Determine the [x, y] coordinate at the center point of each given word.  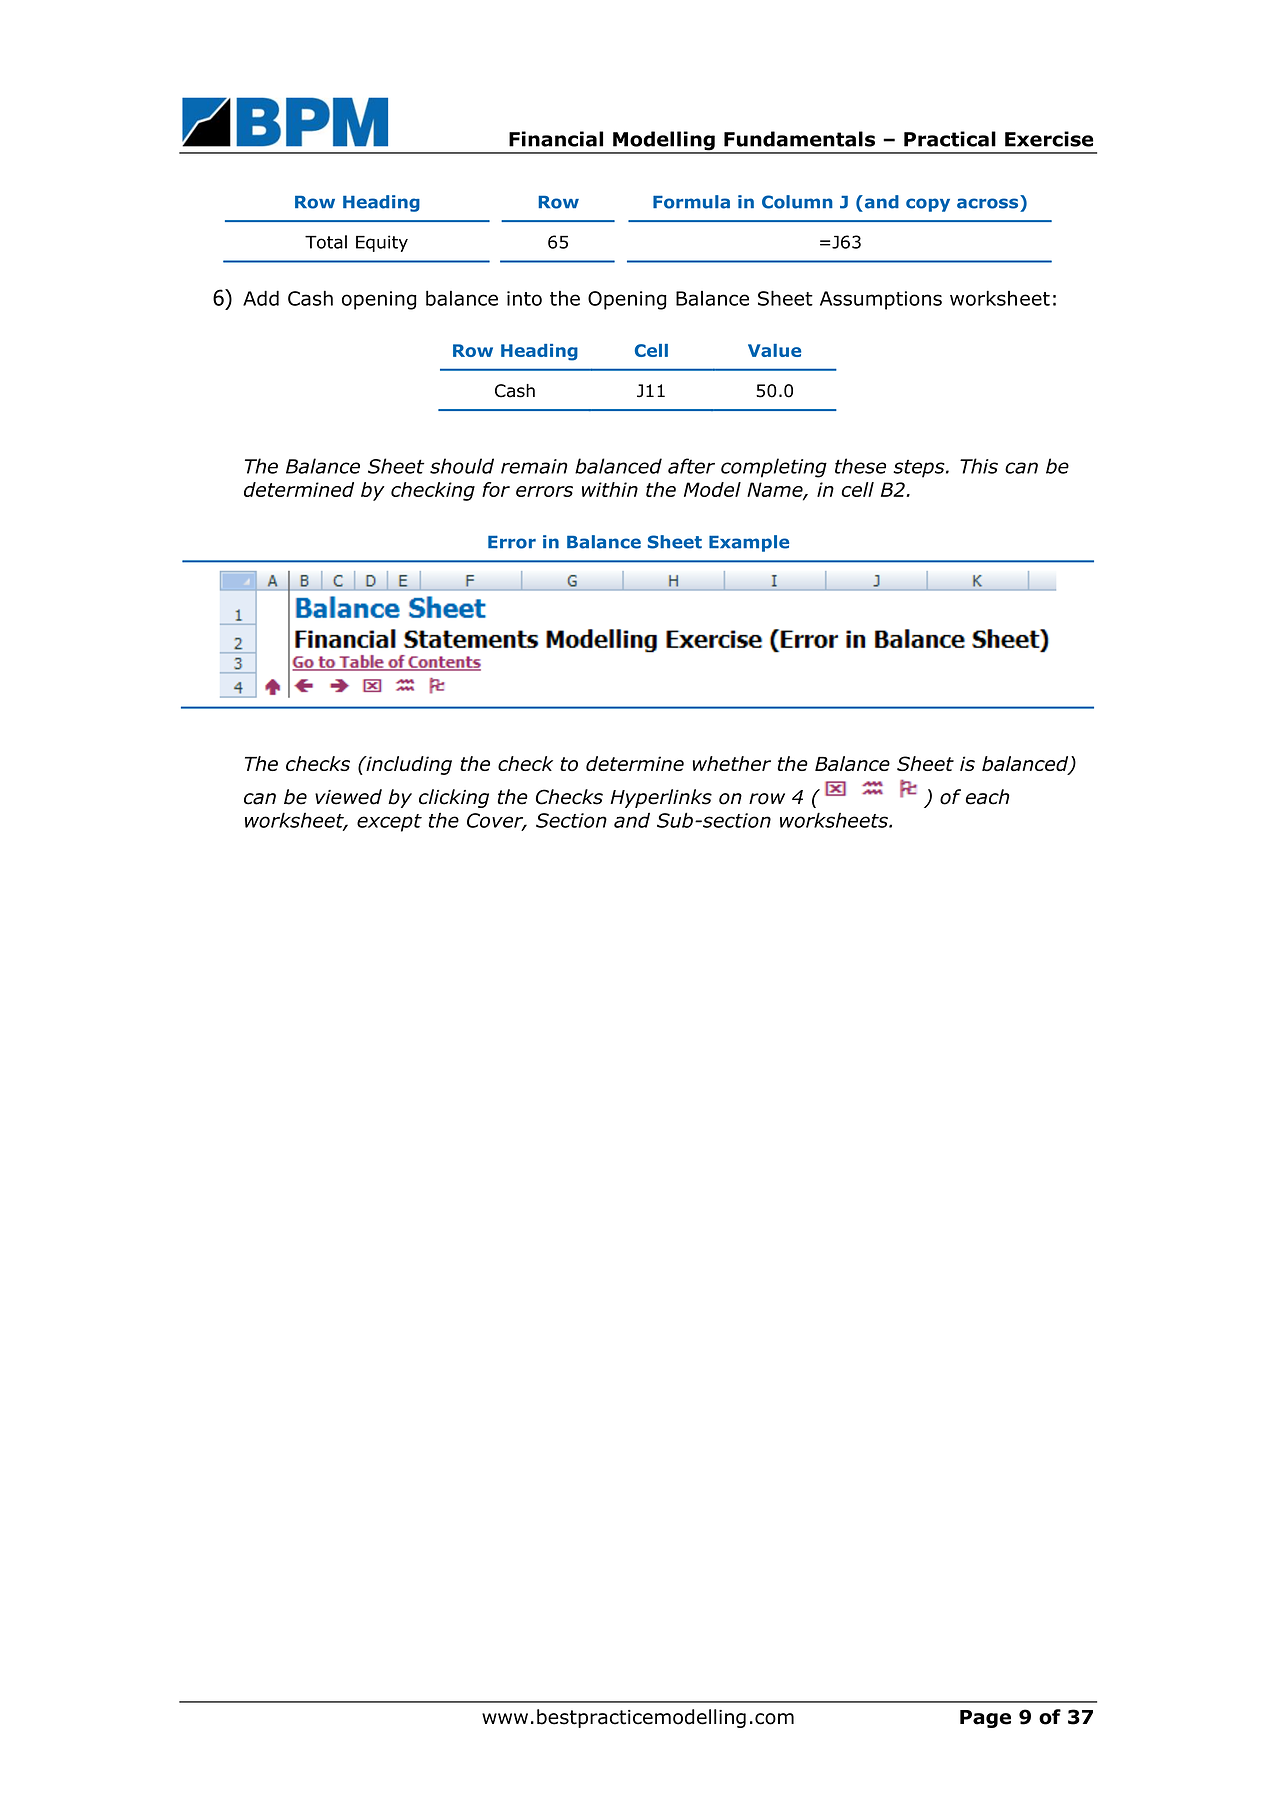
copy [928, 205]
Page [985, 1719]
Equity [382, 243]
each [988, 797]
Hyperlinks [661, 798]
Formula [691, 202]
